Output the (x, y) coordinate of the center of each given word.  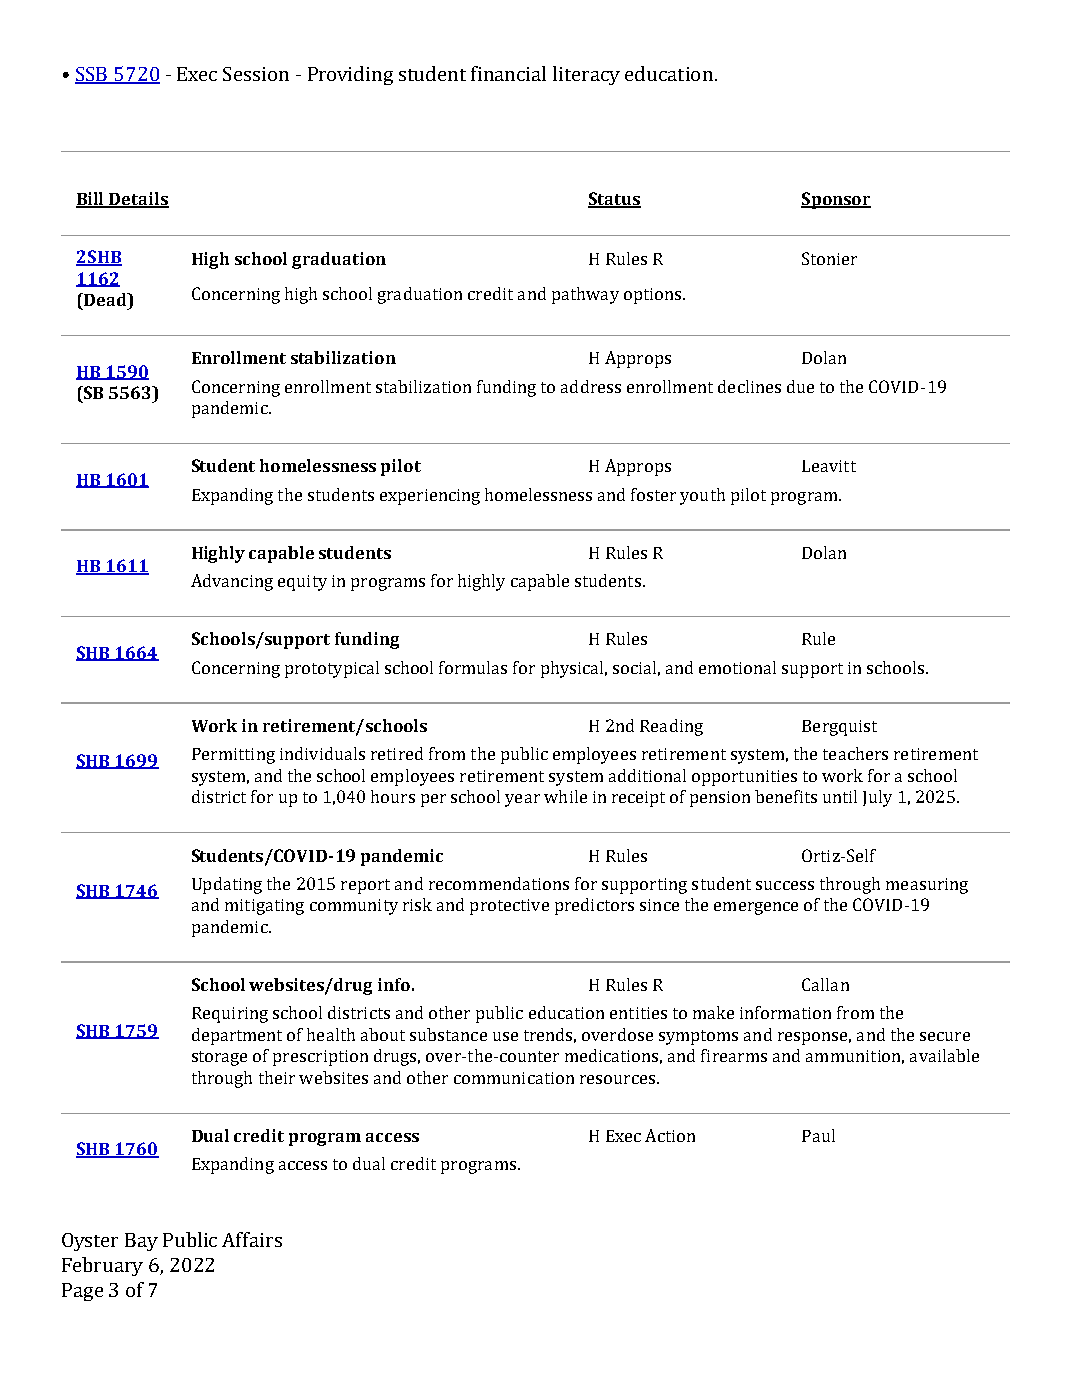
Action (670, 1135)
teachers (855, 753)
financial (508, 73)
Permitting (233, 756)
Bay (141, 1242)
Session (256, 74)
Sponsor (836, 200)
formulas (473, 667)
